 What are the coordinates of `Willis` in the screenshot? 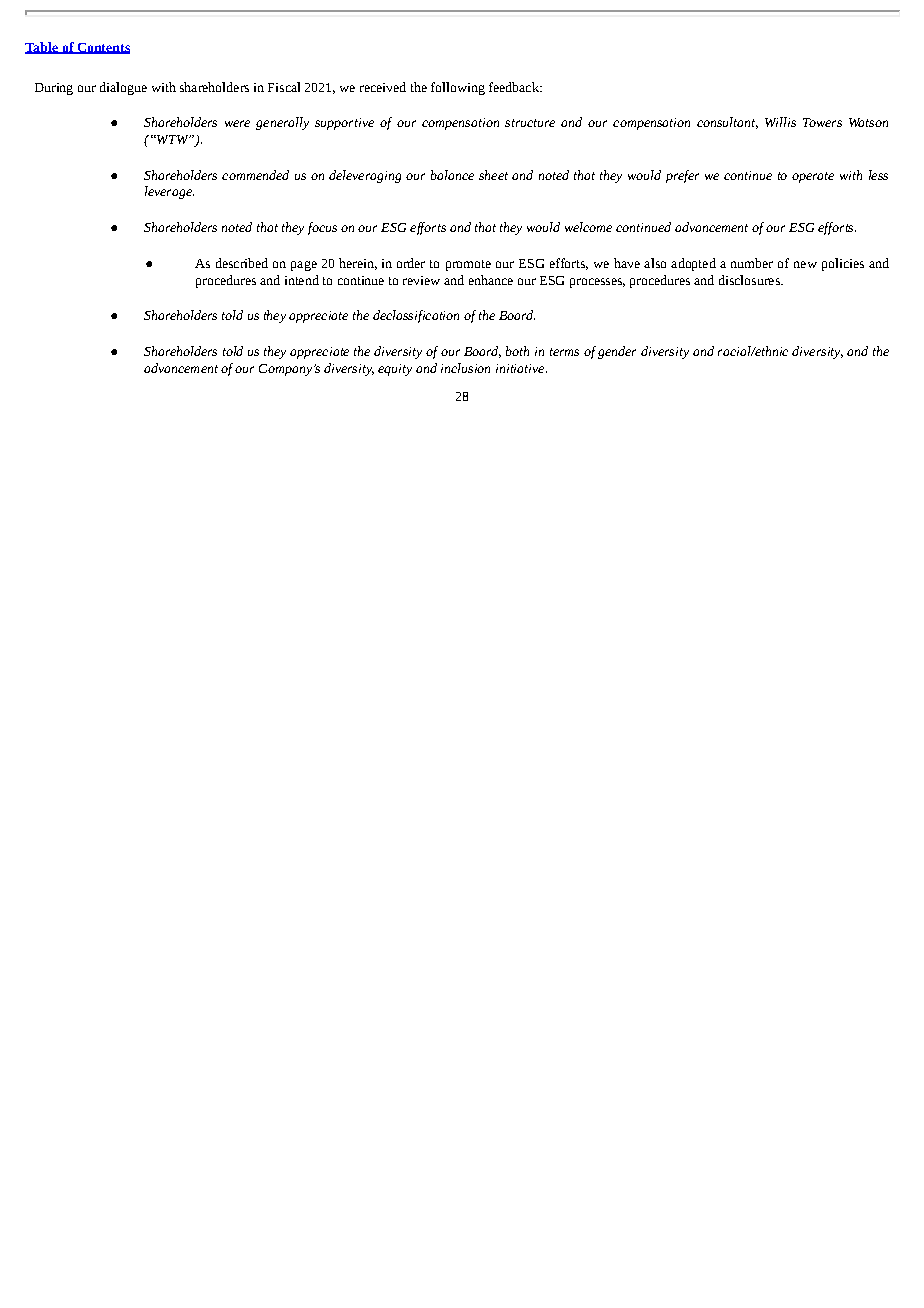 It's located at (780, 122).
